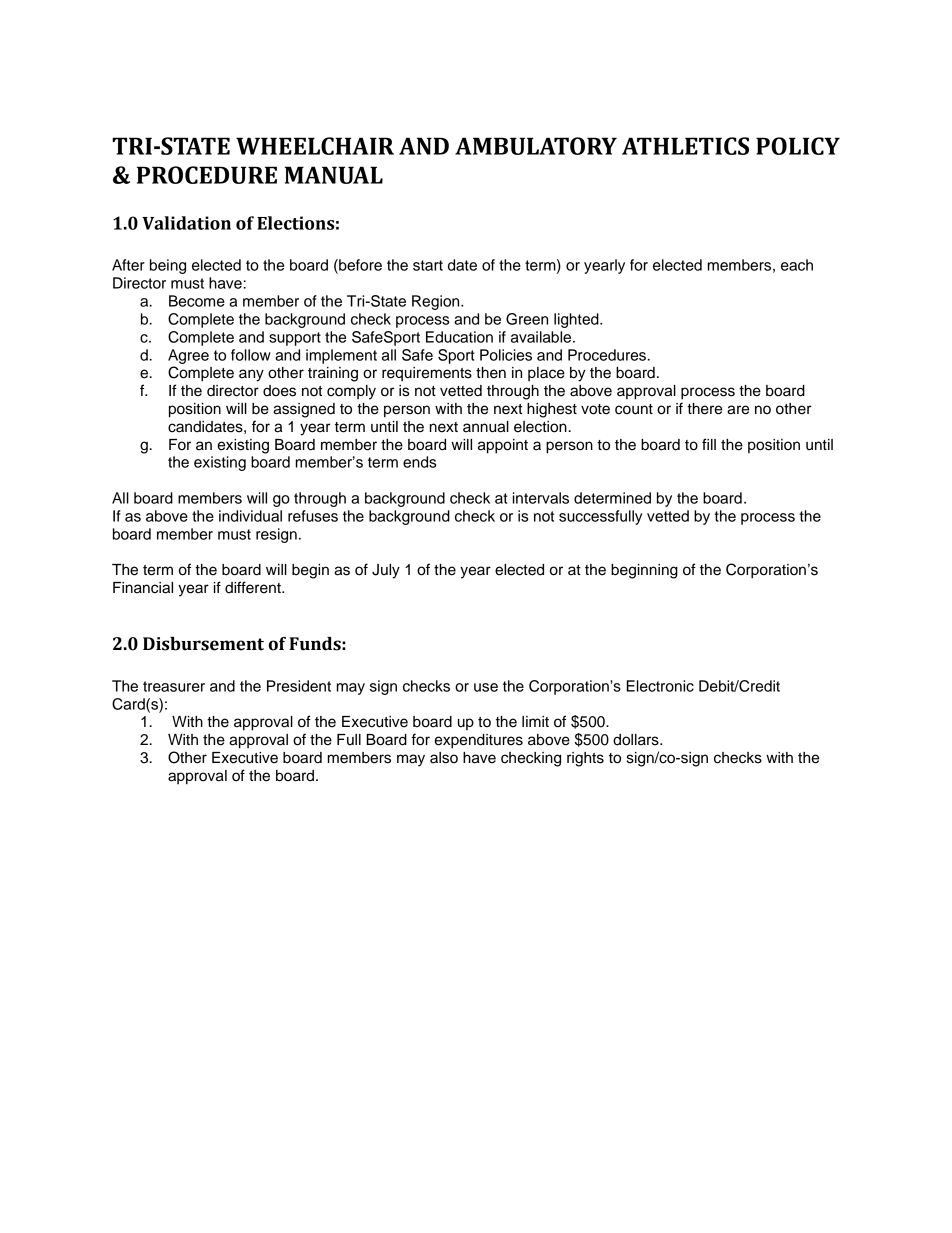 Image resolution: width=952 pixels, height=1233 pixels. I want to click on then, so click(491, 373).
